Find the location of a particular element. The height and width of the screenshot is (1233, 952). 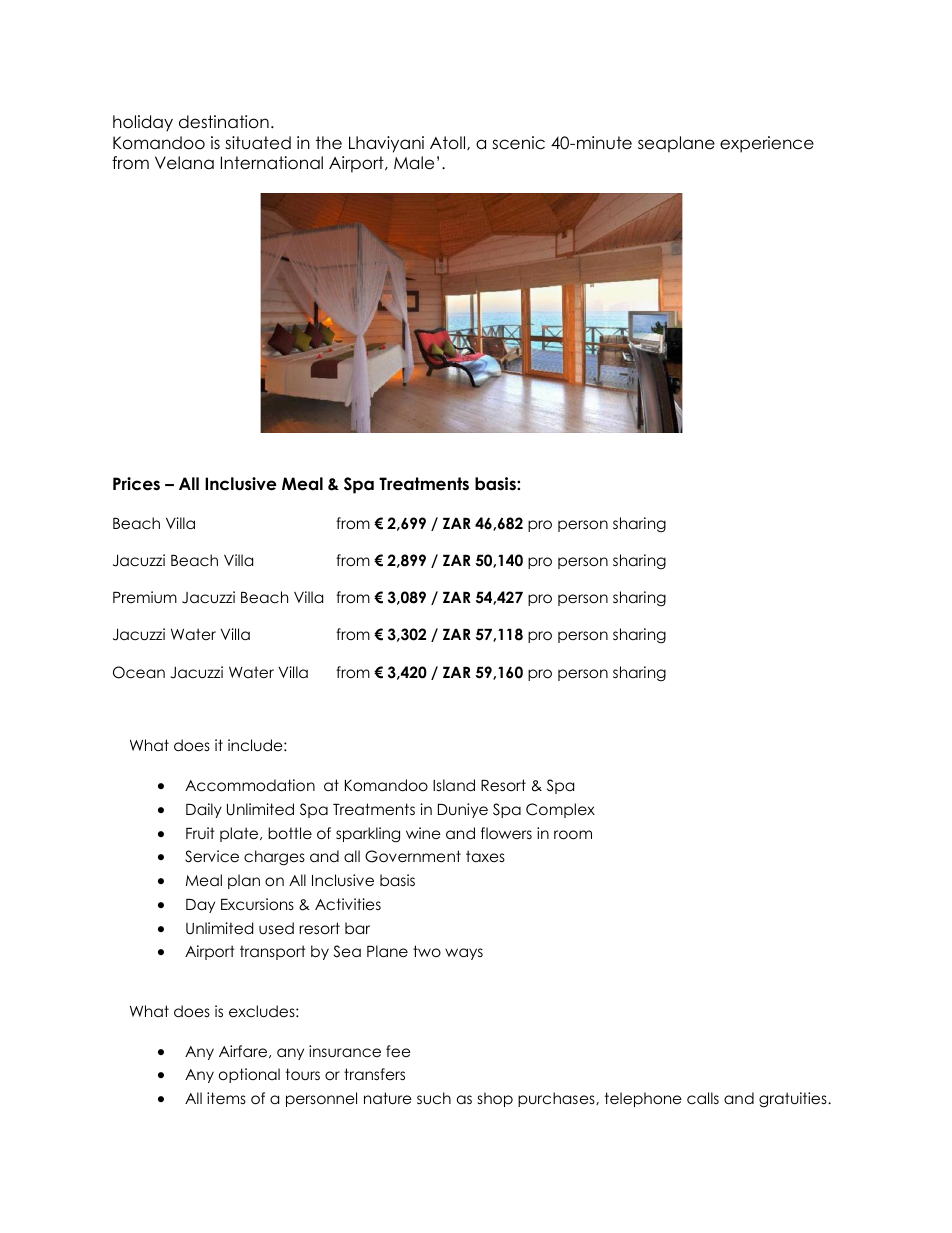

Accommodation is located at coordinates (250, 785).
